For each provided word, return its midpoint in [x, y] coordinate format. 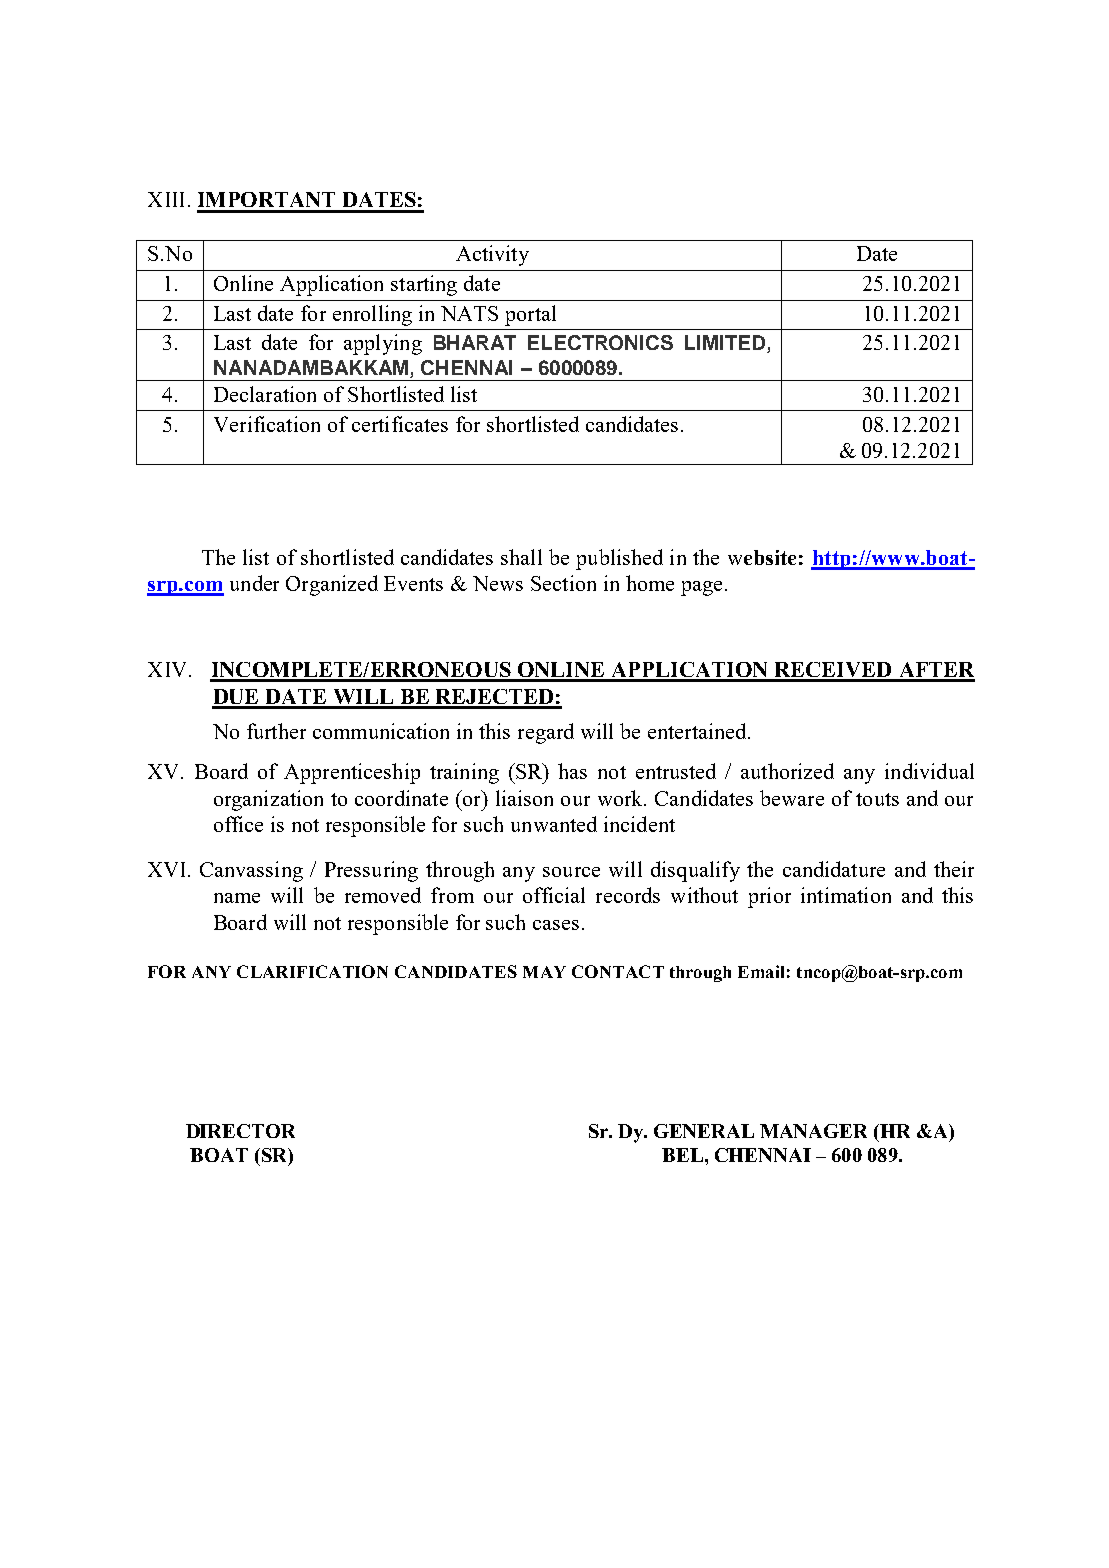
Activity [492, 255]
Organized [332, 585]
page [701, 588]
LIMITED [725, 342]
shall [521, 557]
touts [877, 799]
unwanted [554, 824]
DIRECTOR [240, 1131]
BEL [682, 1155]
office [238, 824]
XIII [166, 199]
